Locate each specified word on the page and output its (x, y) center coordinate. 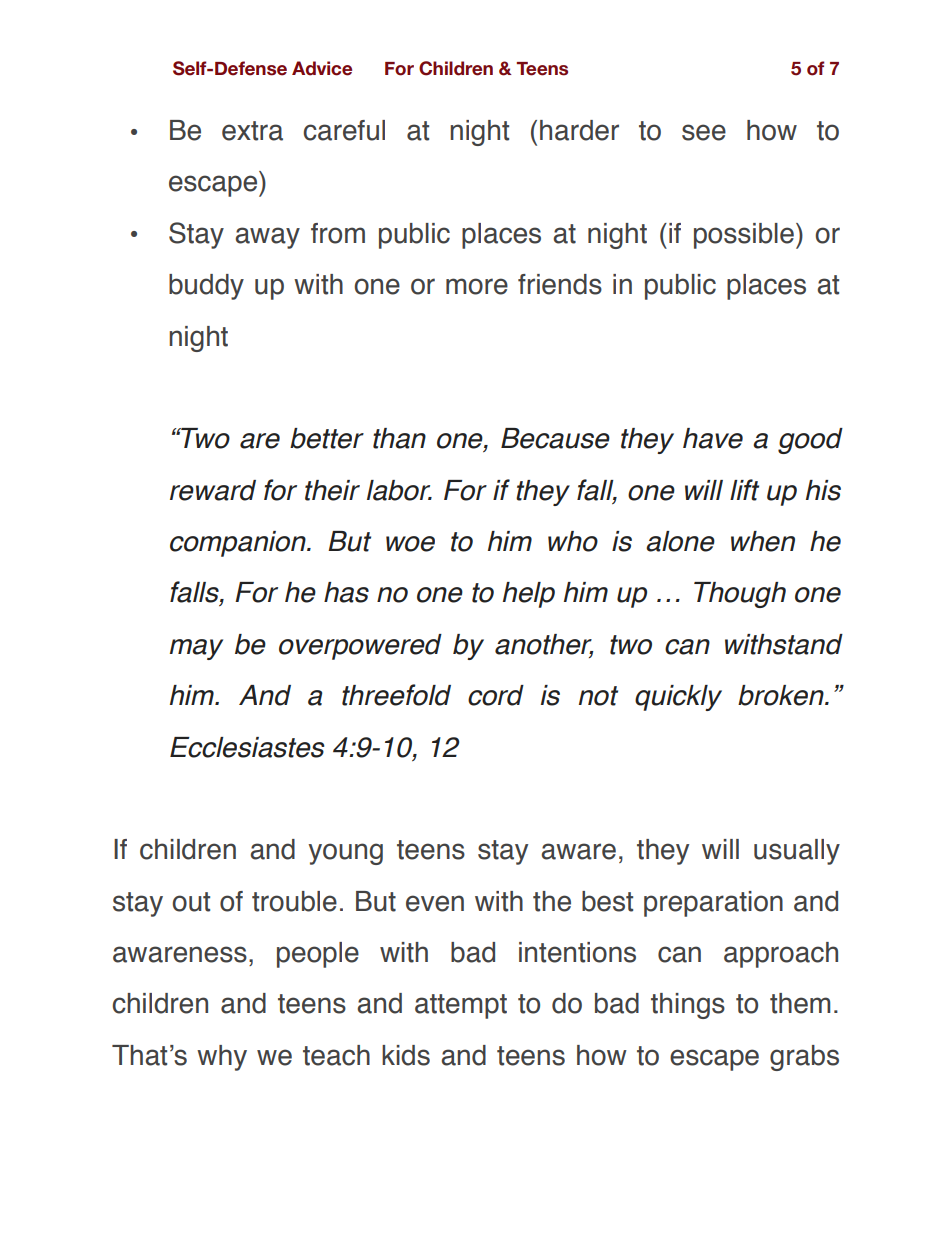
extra (252, 131)
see (704, 132)
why (222, 1058)
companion (239, 544)
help (529, 595)
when (763, 541)
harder (579, 130)
